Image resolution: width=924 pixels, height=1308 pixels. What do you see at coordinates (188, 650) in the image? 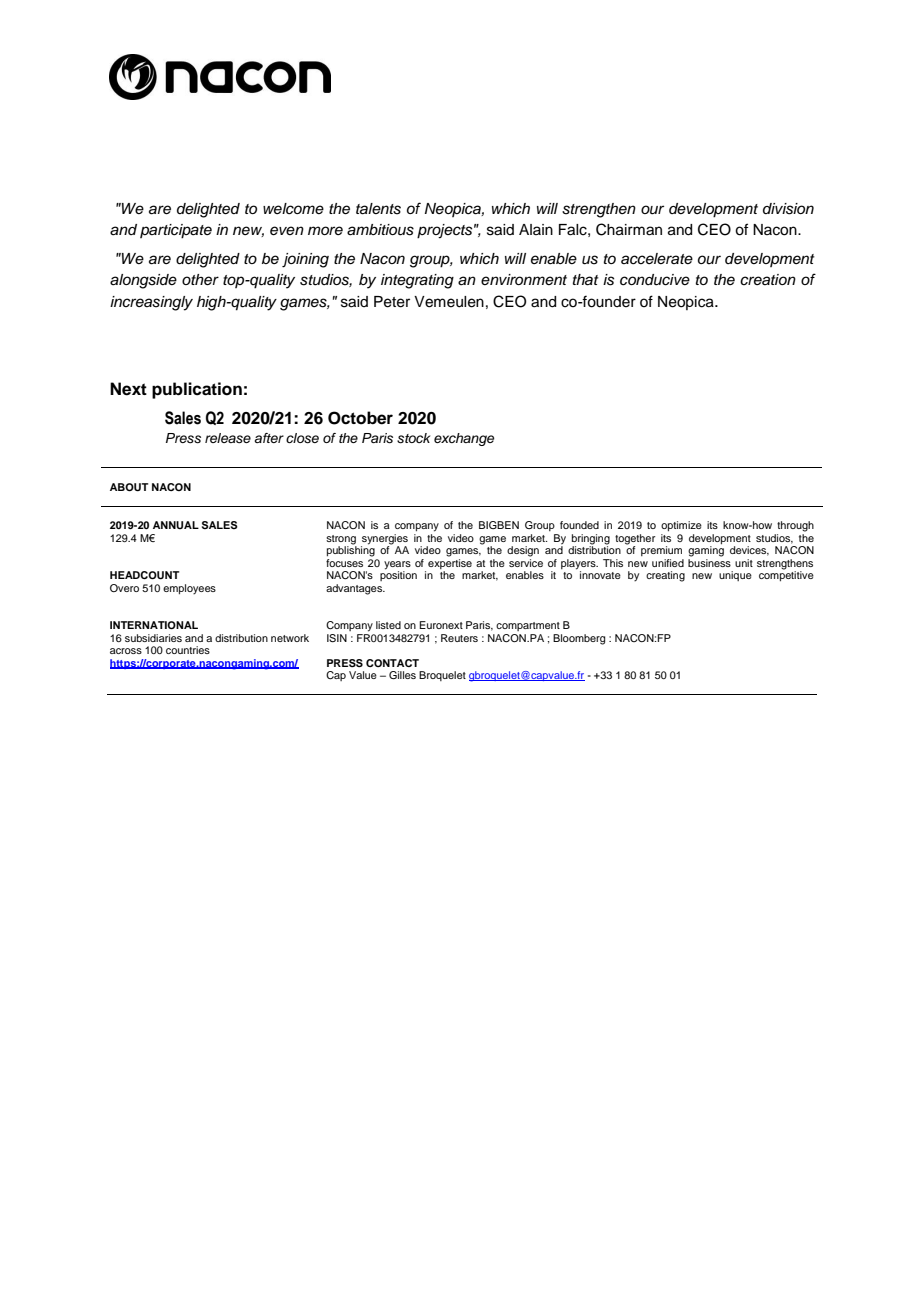
I see `countries` at bounding box center [188, 650].
